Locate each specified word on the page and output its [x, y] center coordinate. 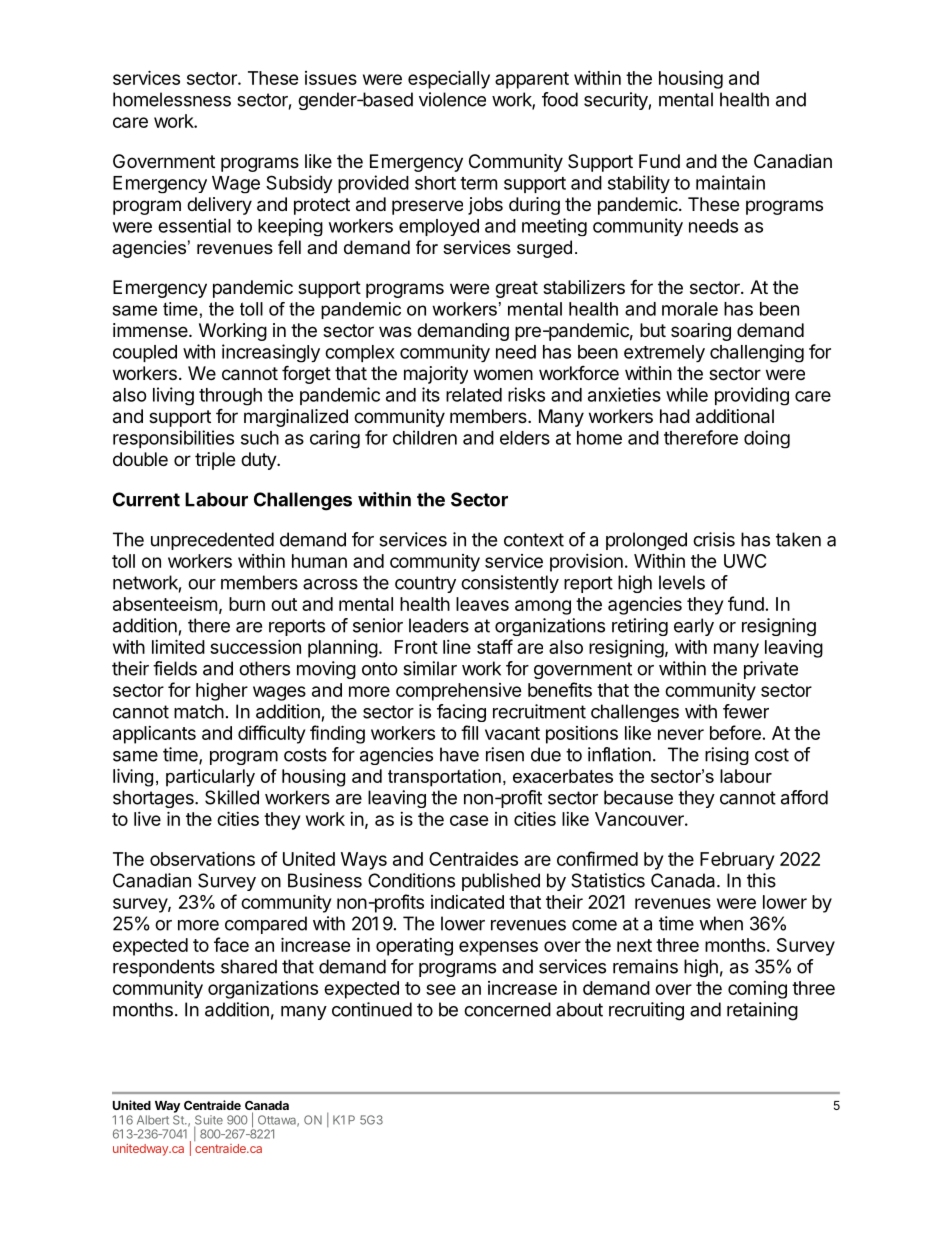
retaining [762, 1011]
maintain [730, 182]
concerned [507, 1009]
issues [331, 78]
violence [452, 99]
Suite [208, 1121]
